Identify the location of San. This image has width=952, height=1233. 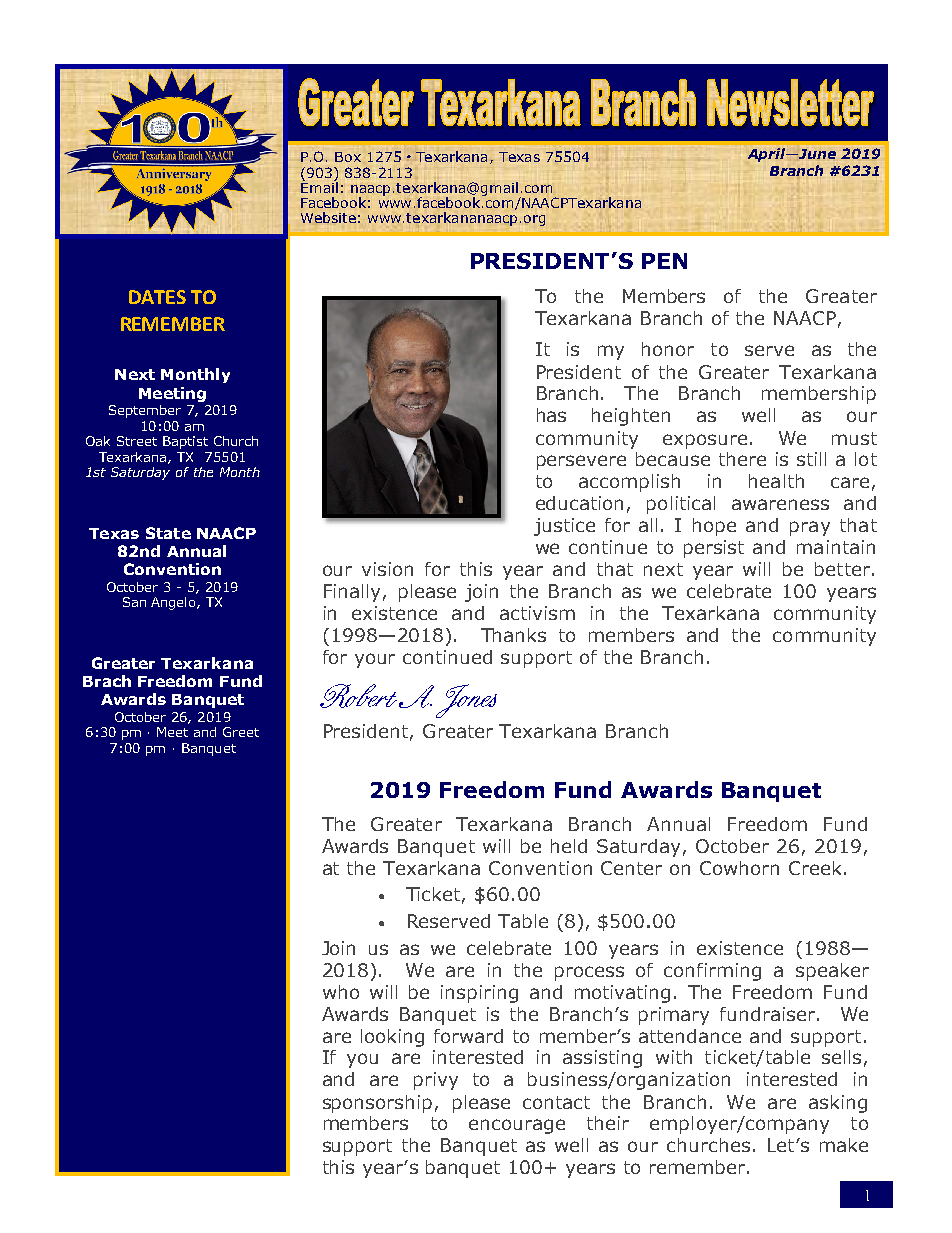
(134, 602).
